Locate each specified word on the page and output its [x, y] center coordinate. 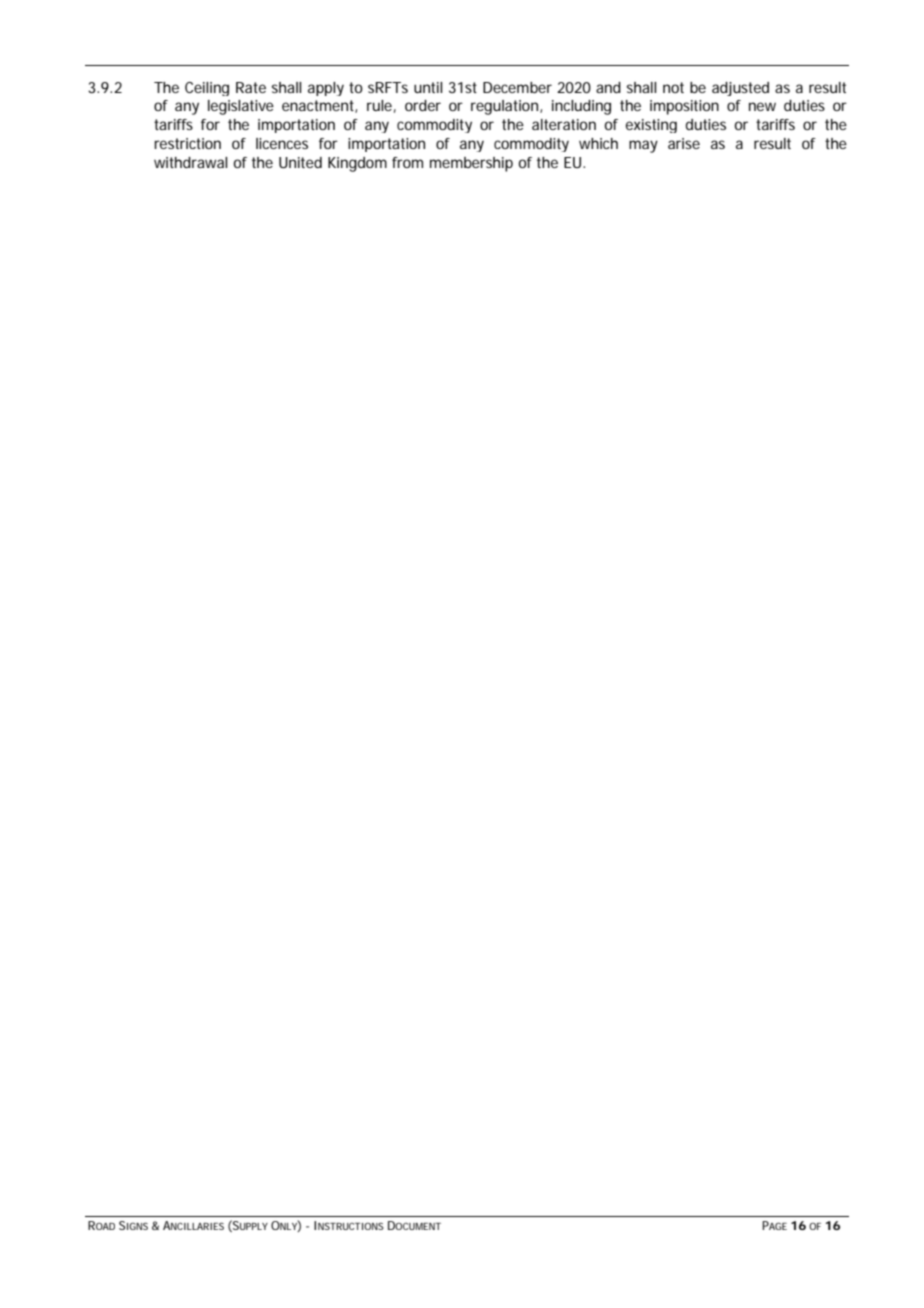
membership [471, 164]
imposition [684, 107]
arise [684, 143]
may [643, 146]
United [300, 162]
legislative [241, 107]
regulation [506, 107]
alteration [564, 124]
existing [651, 126]
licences [282, 143]
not [673, 87]
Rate [251, 87]
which [598, 143]
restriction [187, 143]
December [517, 87]
